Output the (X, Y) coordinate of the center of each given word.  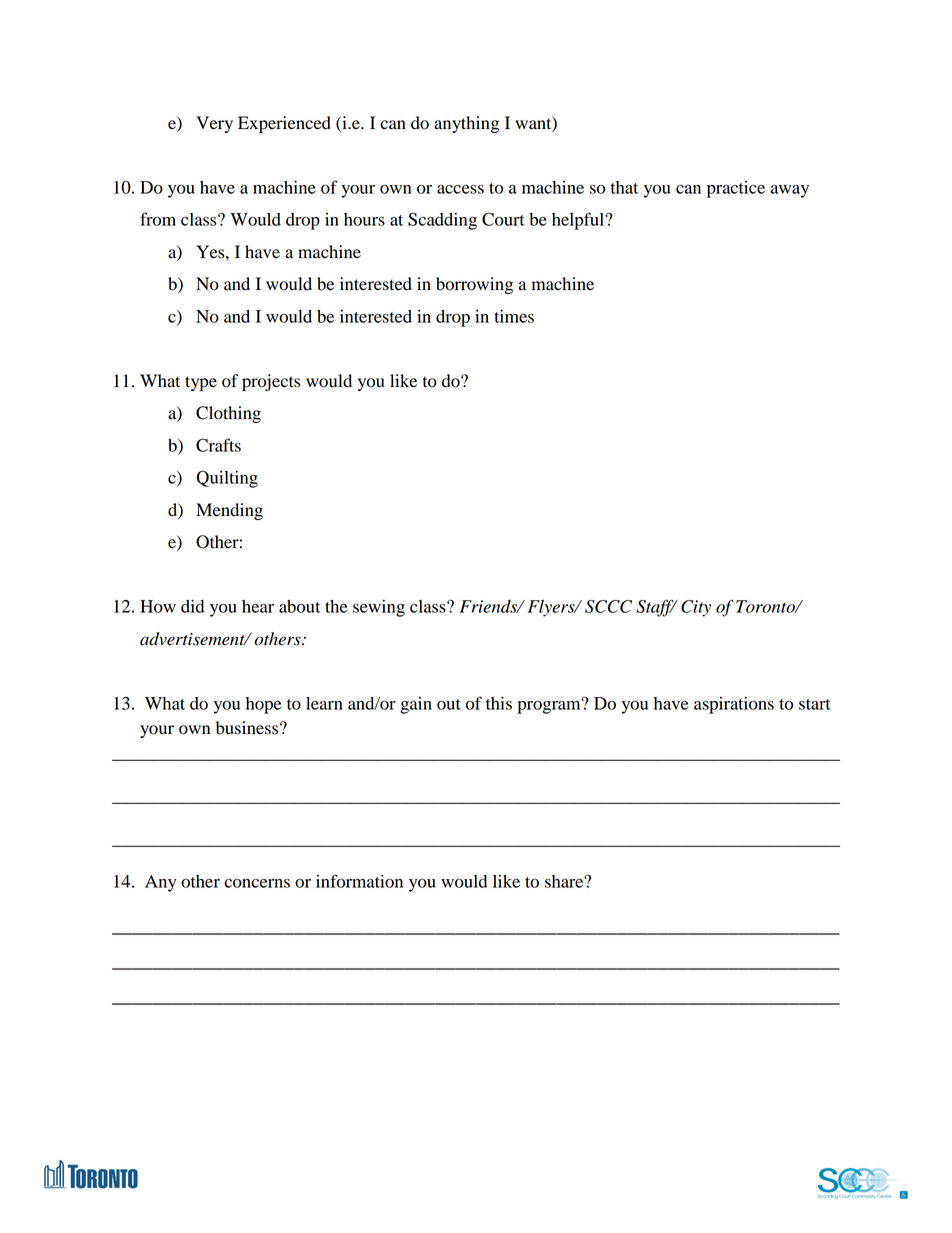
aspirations (734, 705)
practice (736, 189)
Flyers (552, 608)
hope (263, 705)
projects (271, 382)
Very (214, 124)
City (696, 608)
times (514, 316)
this (499, 703)
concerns (257, 883)
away (790, 191)
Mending (229, 511)
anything (466, 124)
